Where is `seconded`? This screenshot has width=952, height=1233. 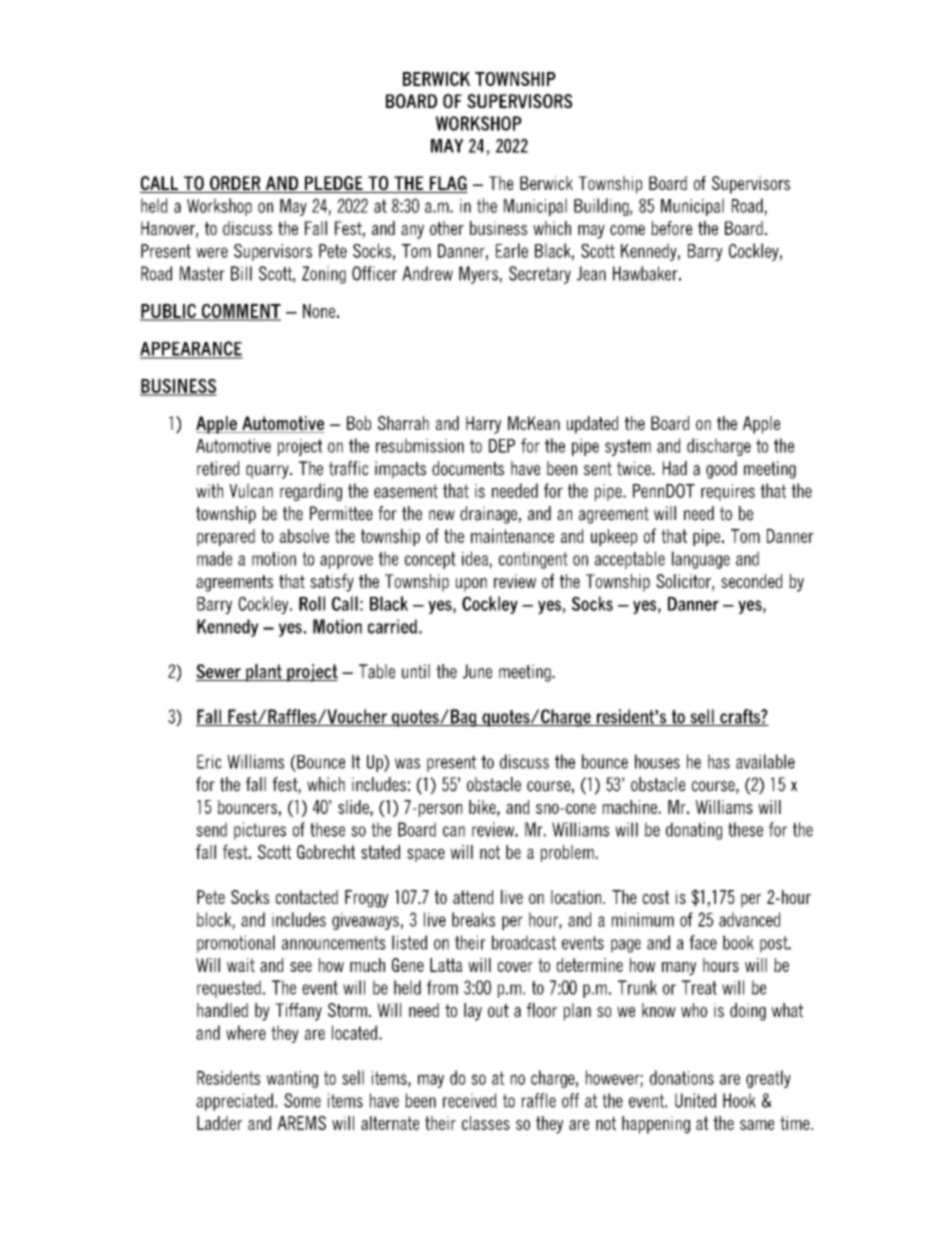 seconded is located at coordinates (751, 581).
